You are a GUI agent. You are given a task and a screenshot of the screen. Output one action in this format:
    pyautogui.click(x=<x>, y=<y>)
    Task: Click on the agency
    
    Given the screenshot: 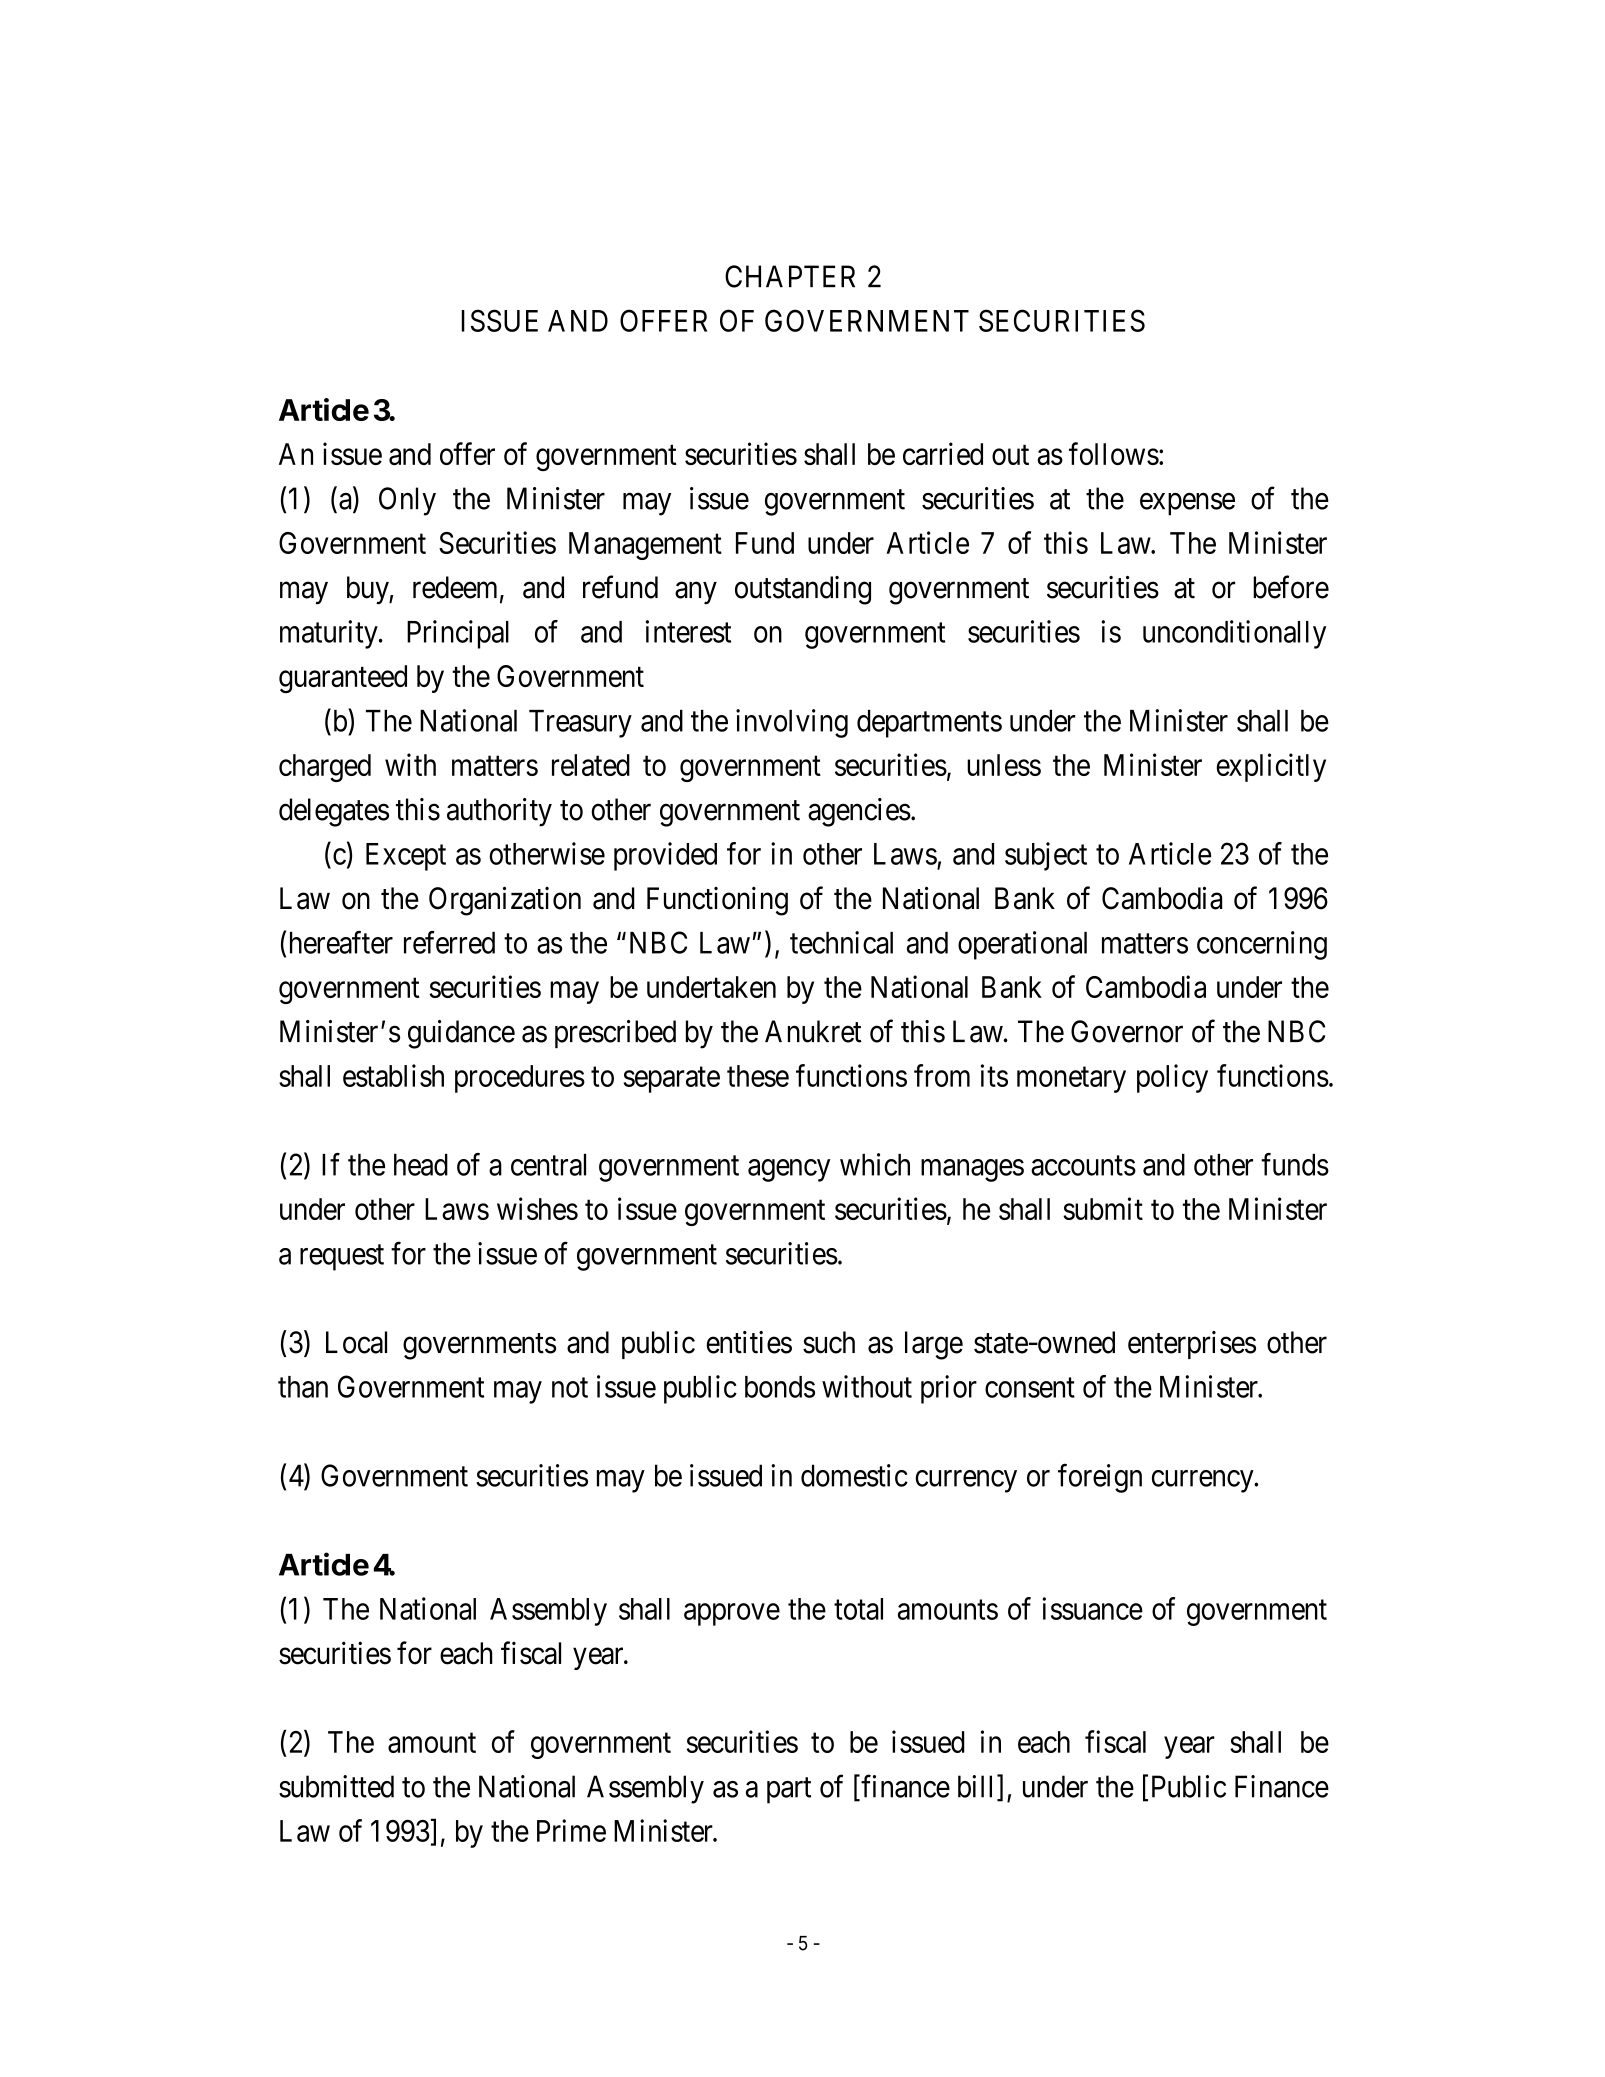 What is the action you would take?
    pyautogui.click(x=789, y=1170)
